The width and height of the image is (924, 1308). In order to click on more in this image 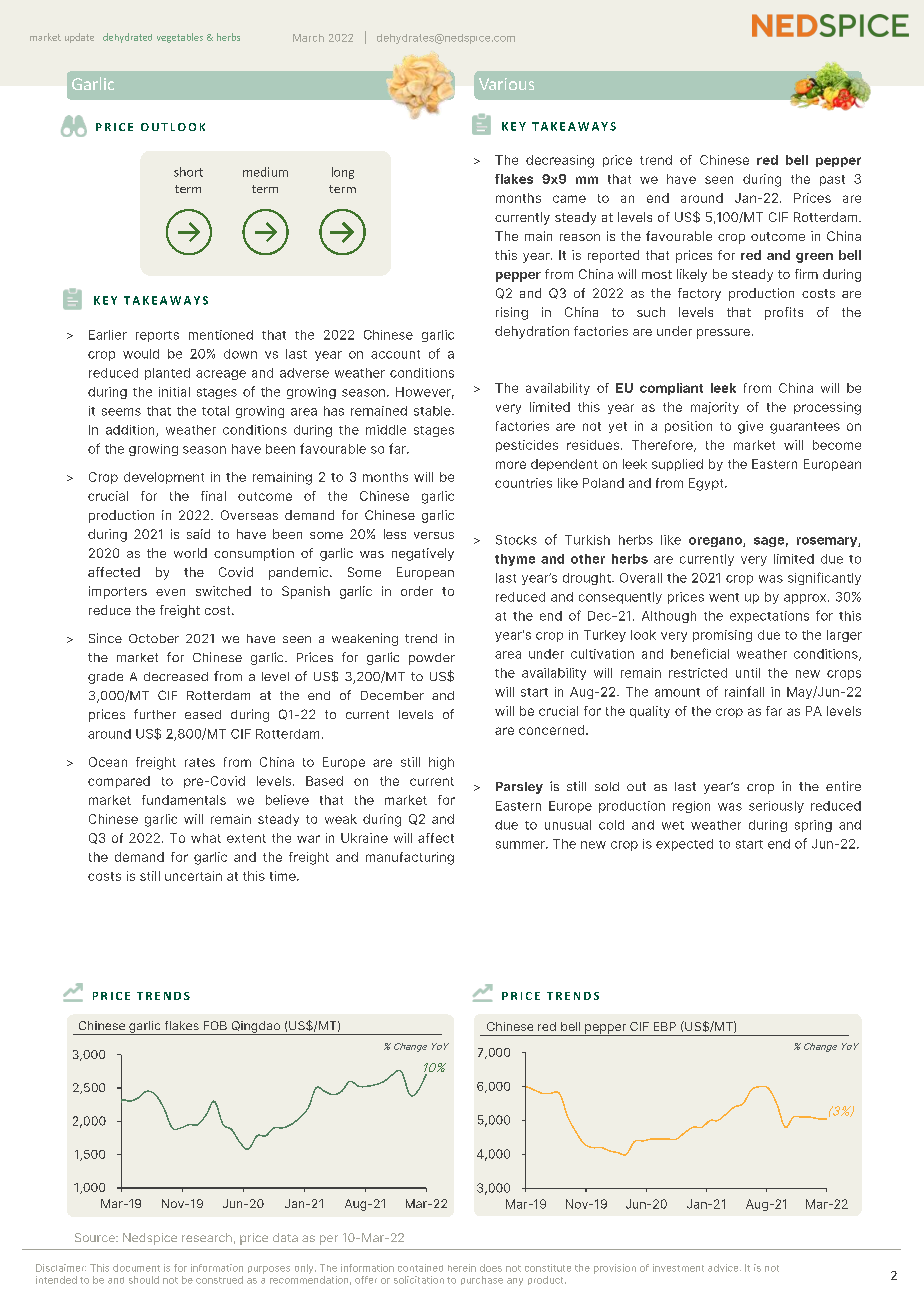, I will do `click(511, 465)`.
